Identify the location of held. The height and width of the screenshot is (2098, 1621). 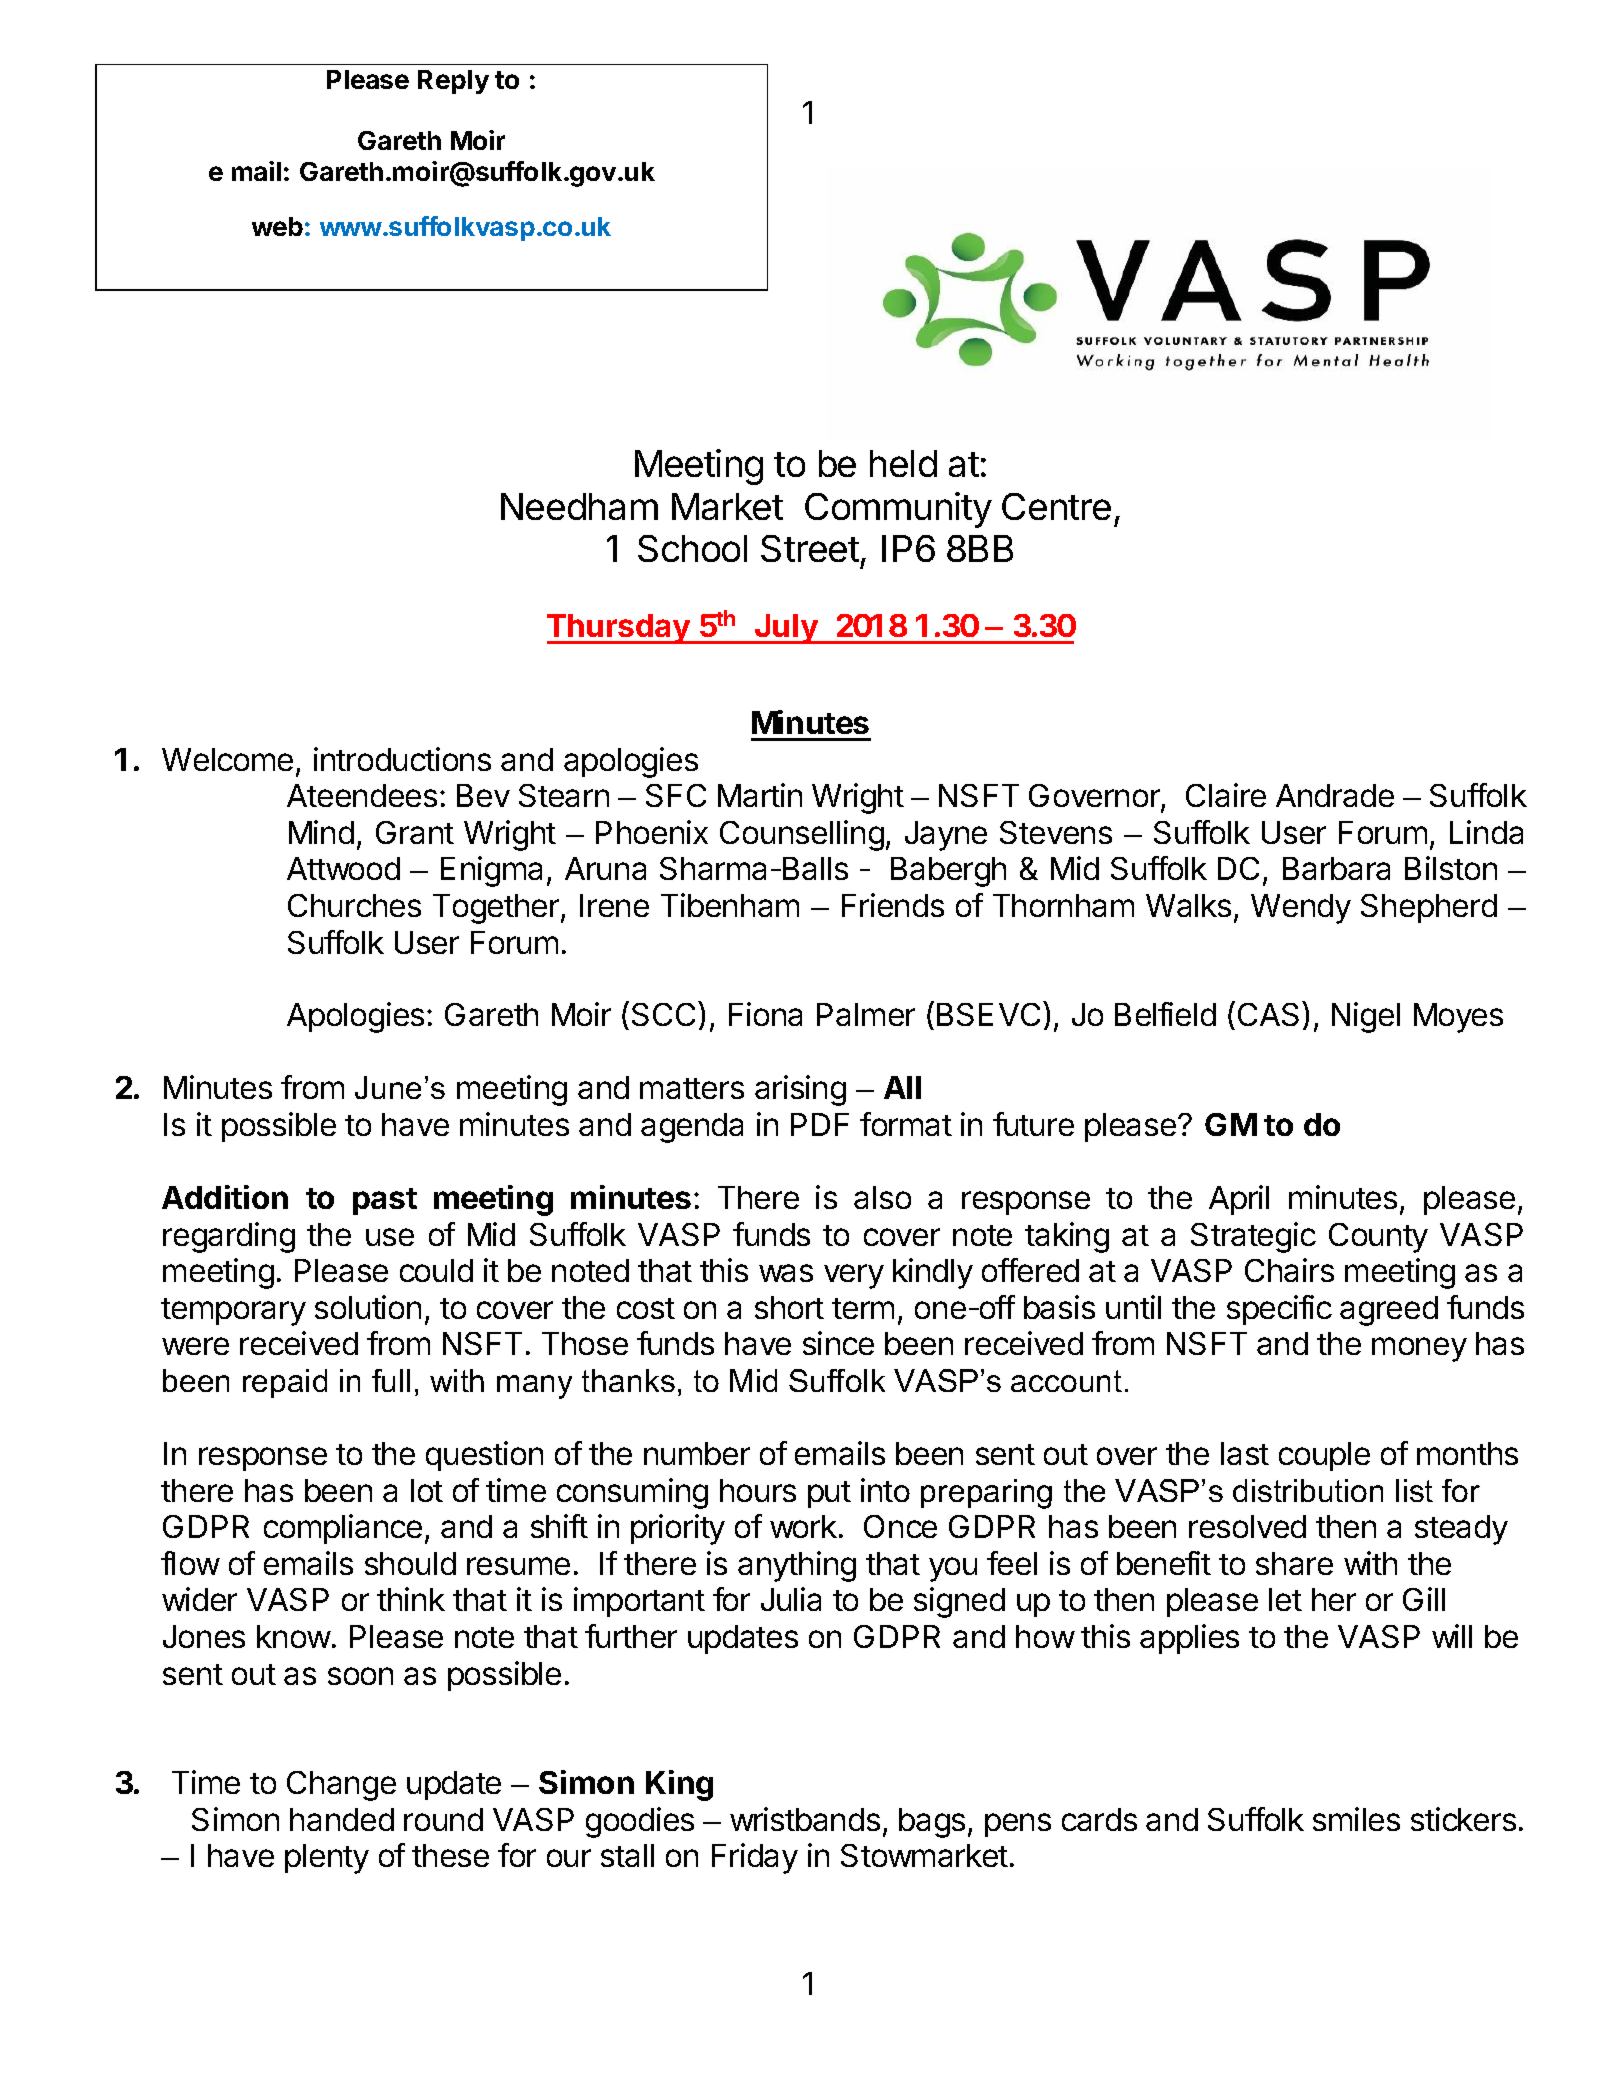
(903, 463).
